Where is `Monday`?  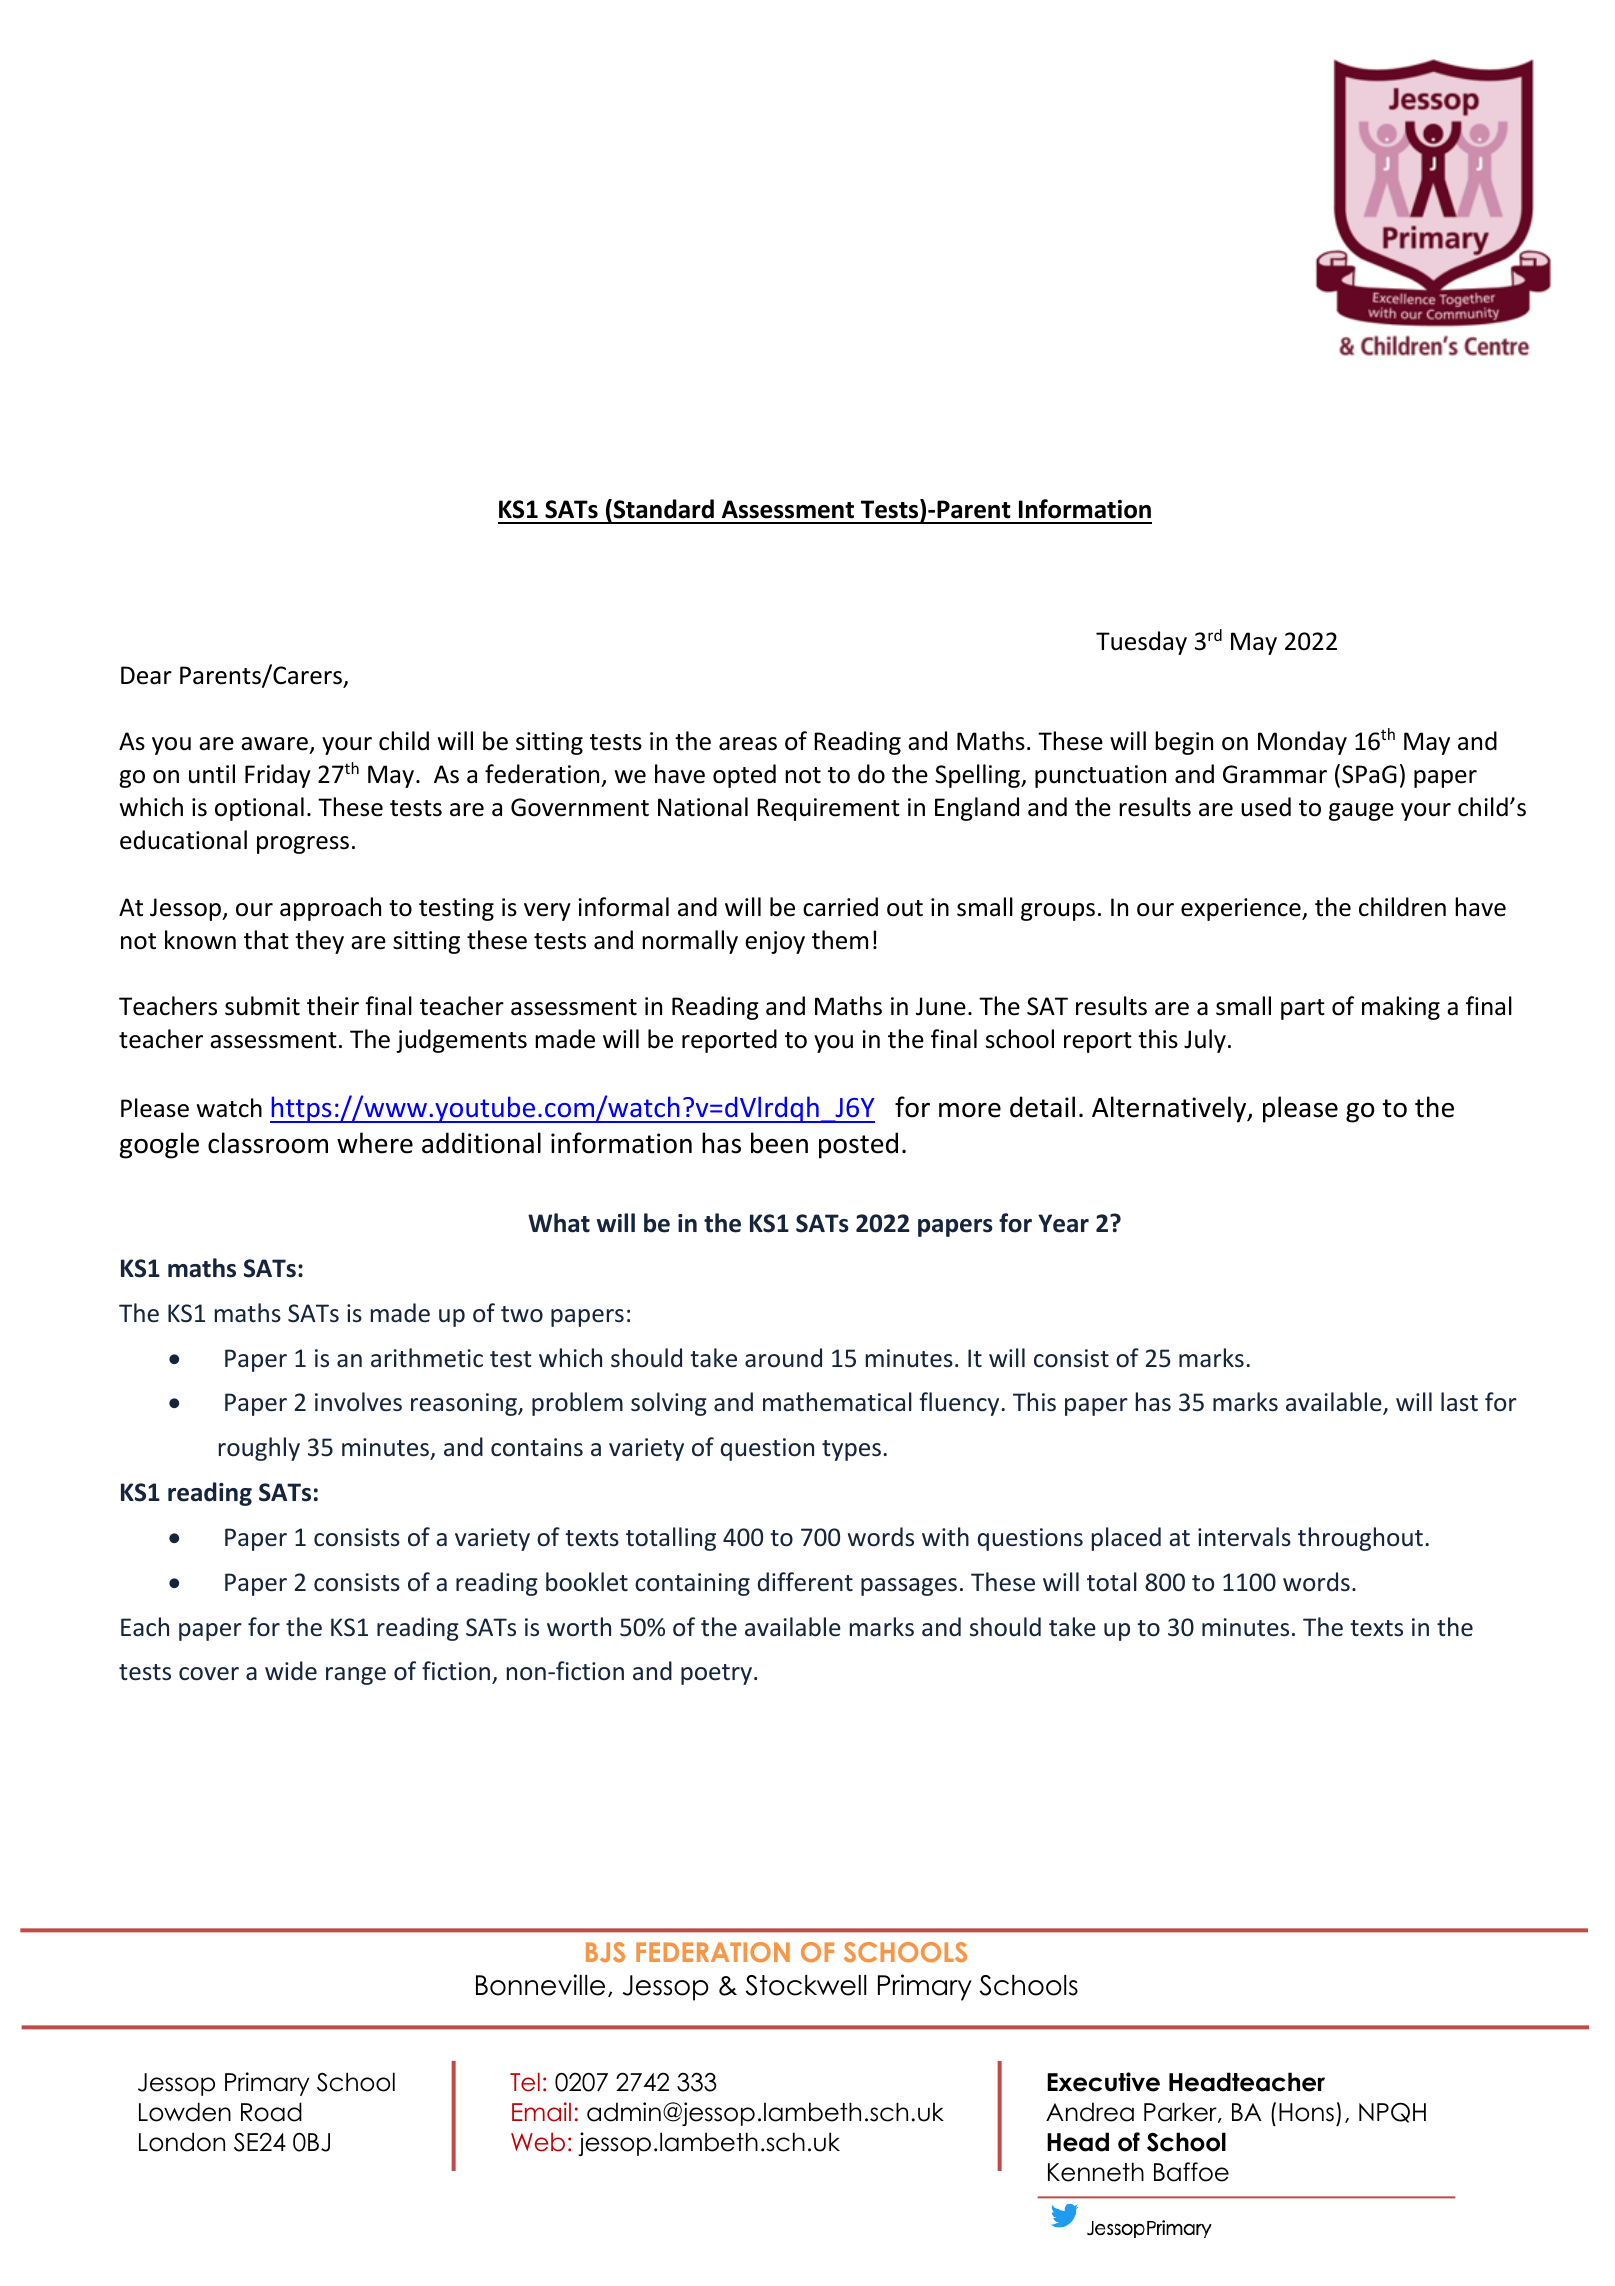 Monday is located at coordinates (1302, 743).
